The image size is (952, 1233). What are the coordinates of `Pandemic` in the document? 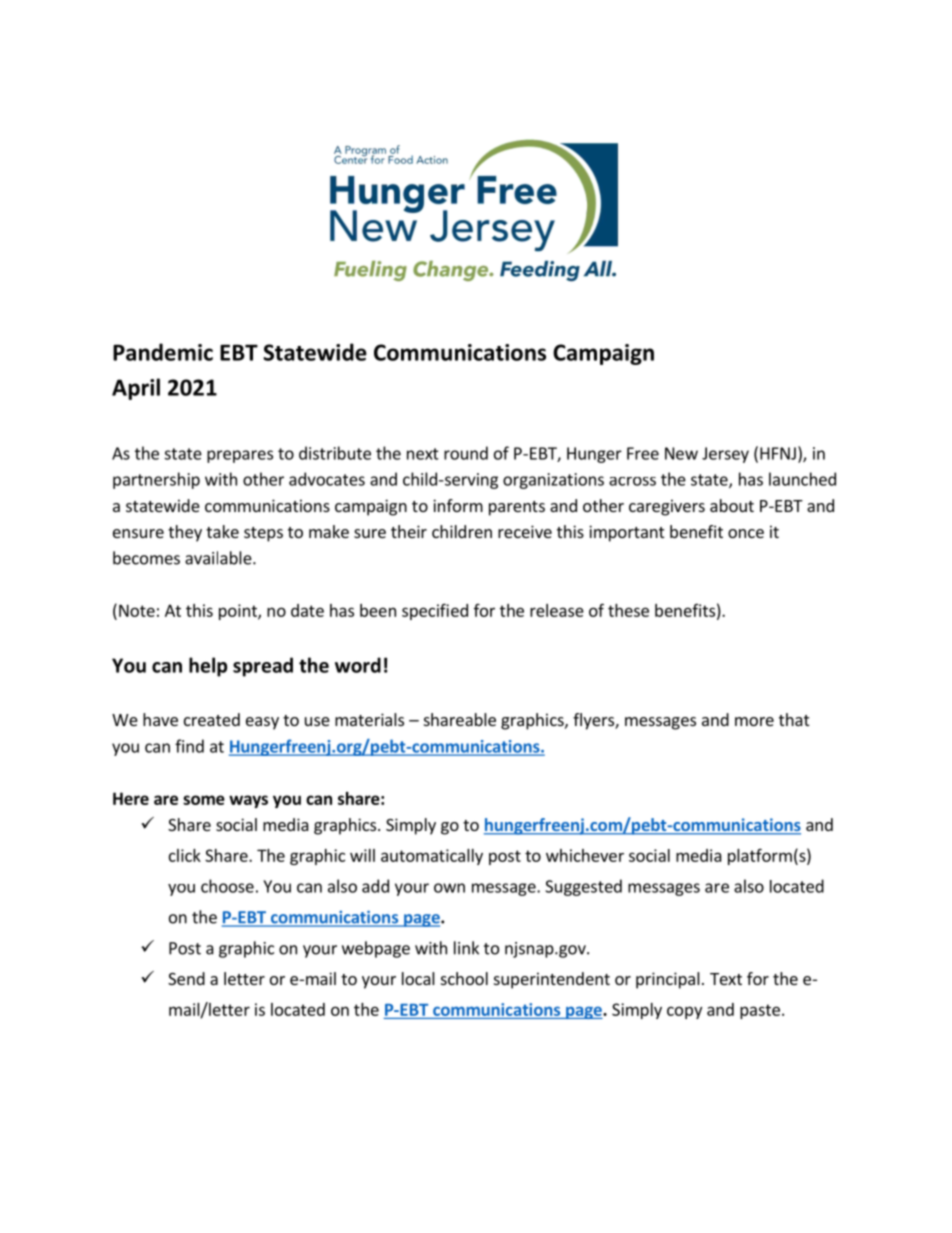 It's located at (163, 352).
